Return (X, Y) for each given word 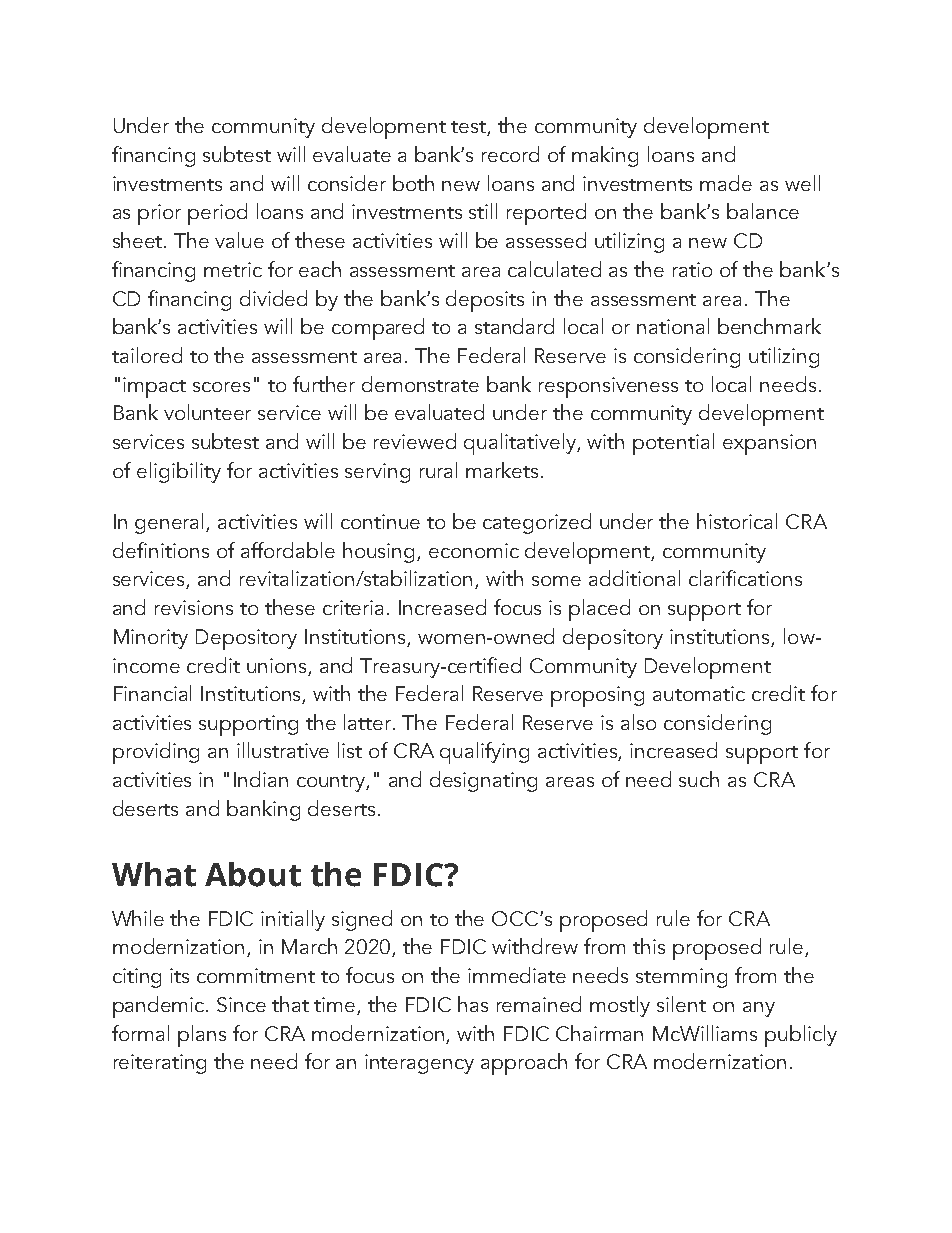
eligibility (179, 472)
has (473, 1004)
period (217, 214)
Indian (261, 779)
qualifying (484, 753)
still (483, 211)
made (726, 183)
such (699, 779)
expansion (769, 444)
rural (438, 470)
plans (202, 1036)
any (759, 1009)
